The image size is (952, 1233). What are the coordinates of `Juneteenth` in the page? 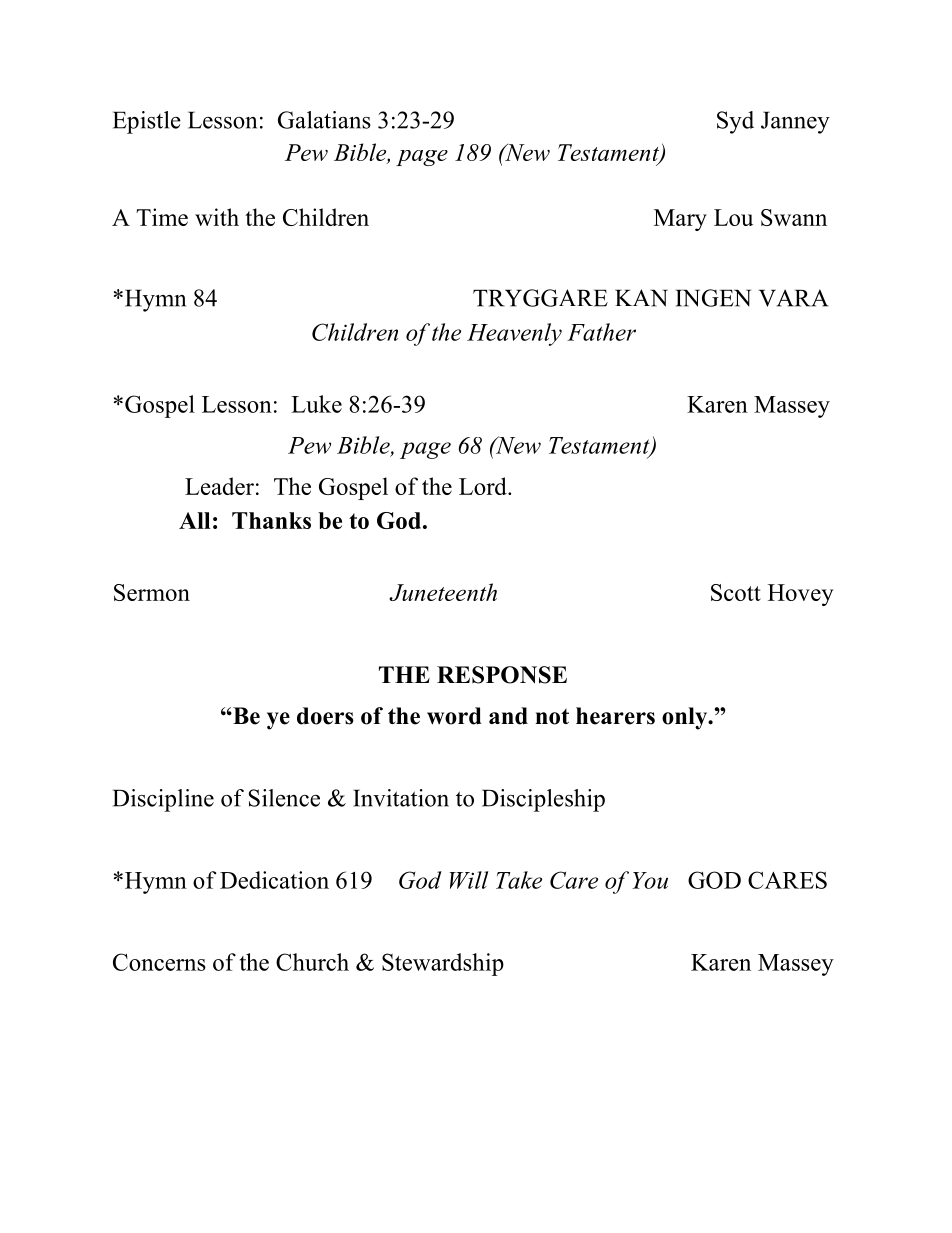 It's located at (443, 592).
